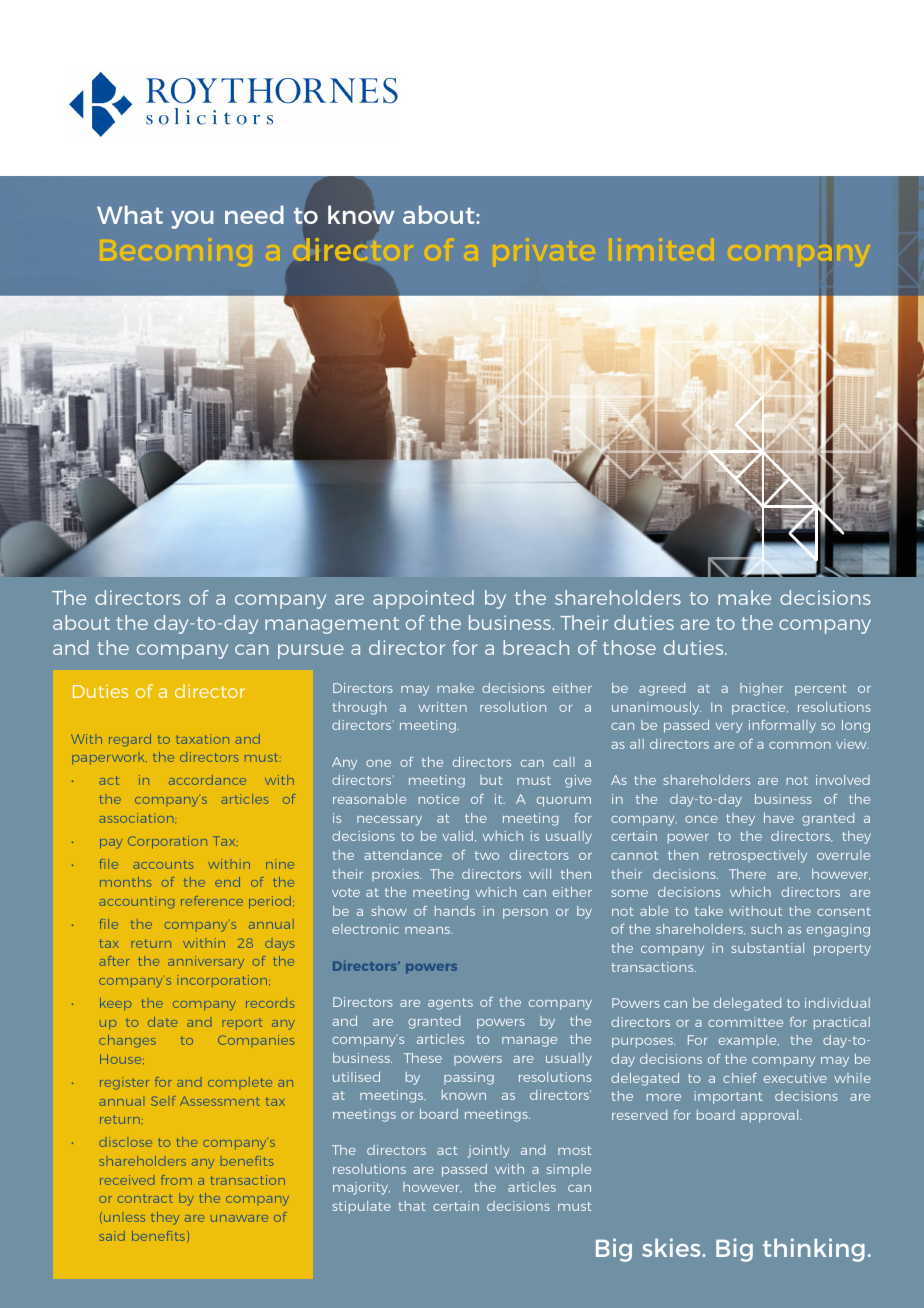 This page has width=924, height=1308. Describe the element at coordinates (629, 647) in the page. I see `those` at that location.
